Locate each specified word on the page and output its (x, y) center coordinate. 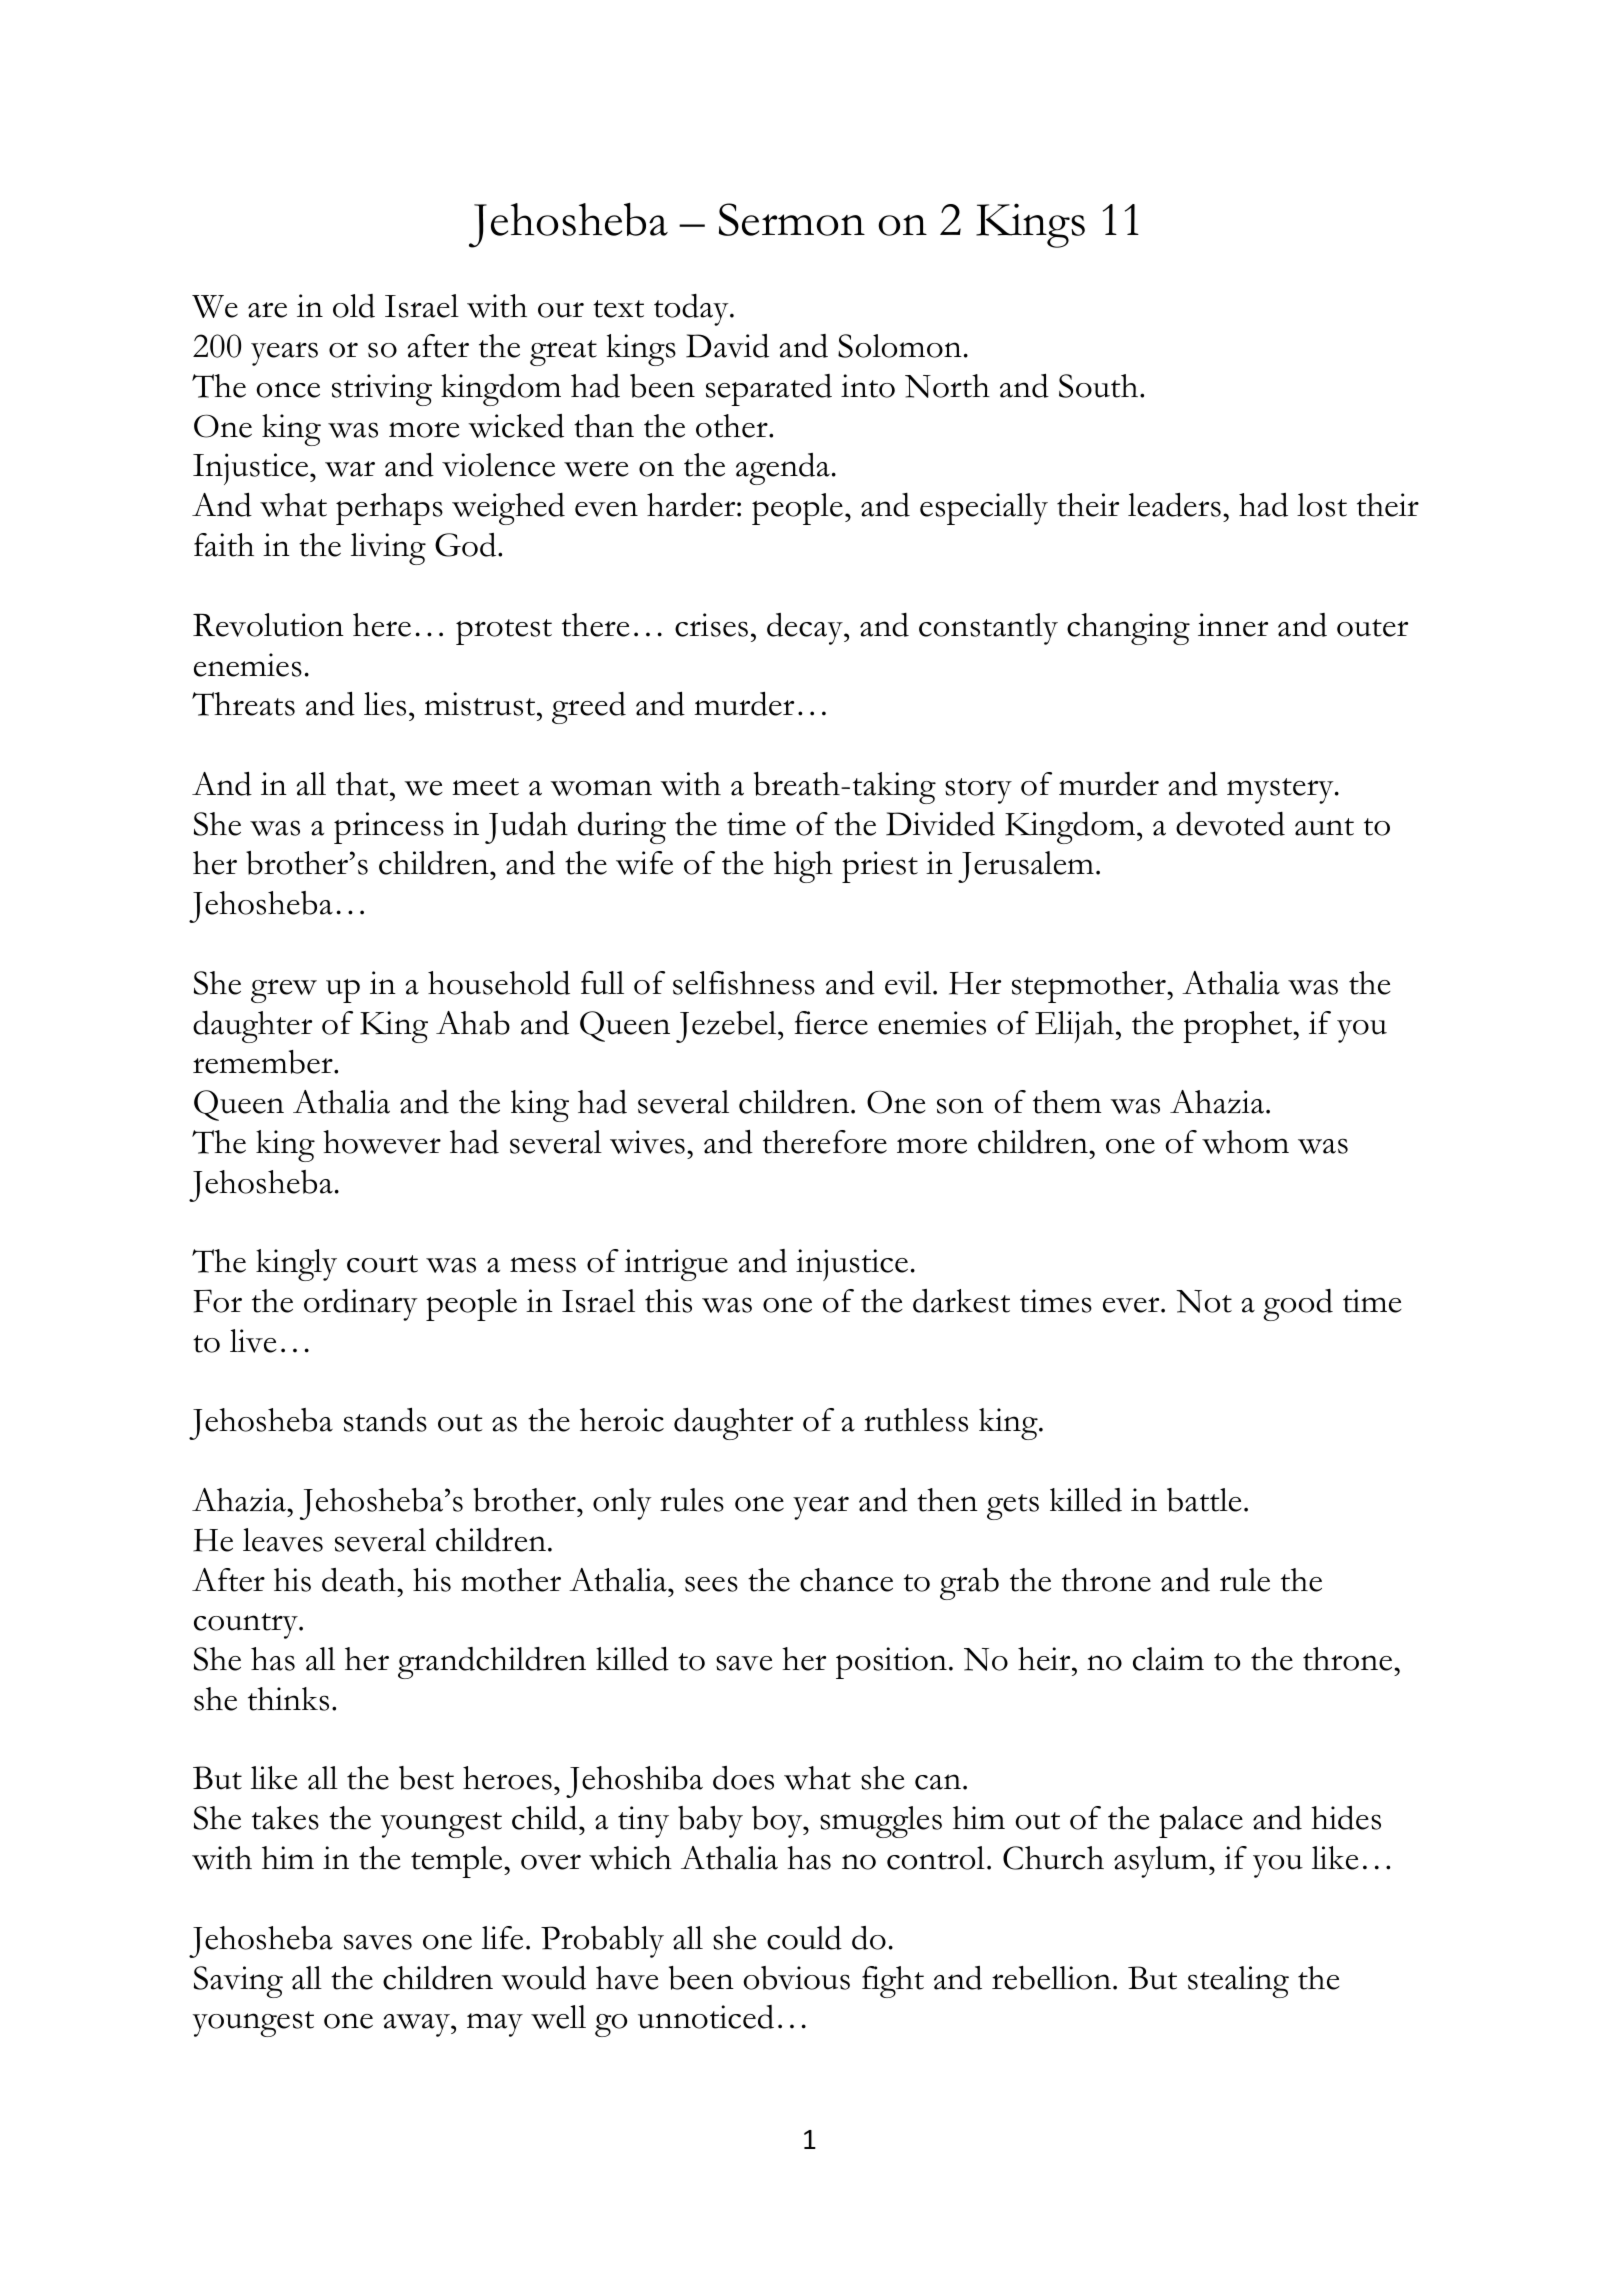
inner (1233, 625)
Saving (238, 1982)
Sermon (792, 219)
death (360, 1580)
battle (1204, 1500)
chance (846, 1580)
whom (1245, 1142)
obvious (797, 1978)
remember (264, 1062)
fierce (831, 1023)
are (267, 310)
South (1100, 386)
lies (385, 704)
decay (806, 629)
